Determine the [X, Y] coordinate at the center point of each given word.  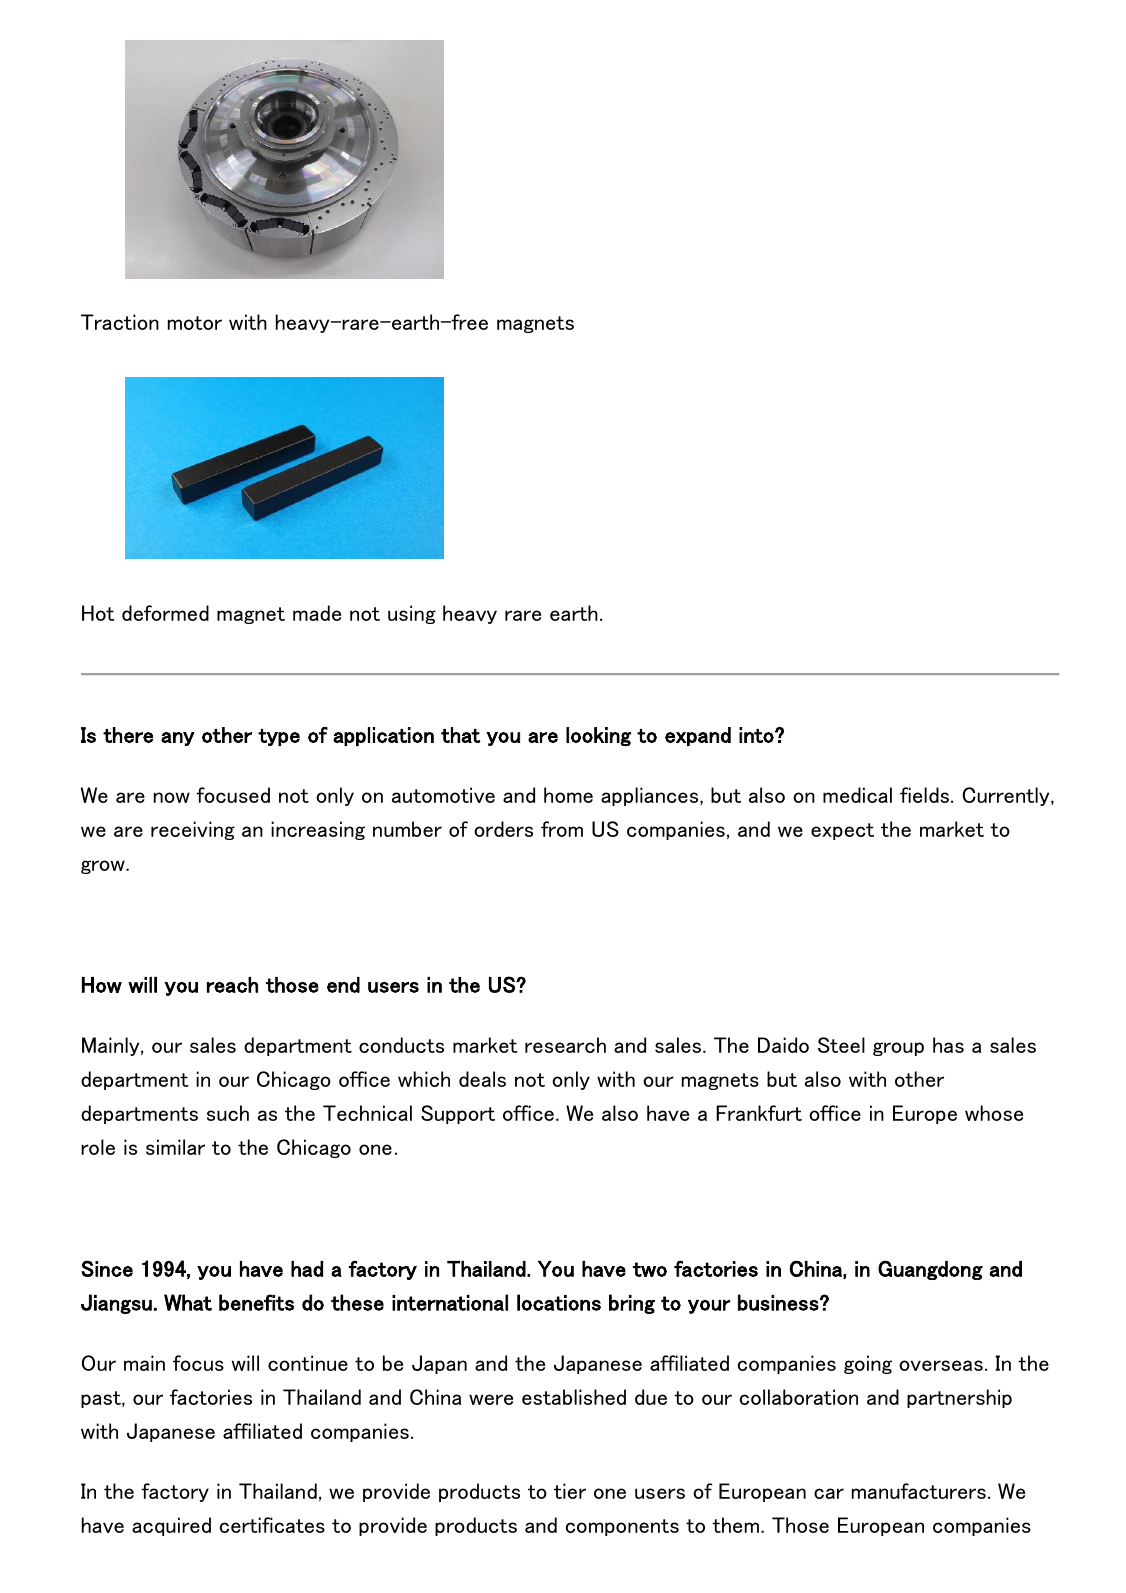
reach [232, 985]
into [757, 735]
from [562, 829]
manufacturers [919, 1491]
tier [570, 1491]
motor [195, 323]
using [412, 614]
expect [842, 831]
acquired [171, 1526]
